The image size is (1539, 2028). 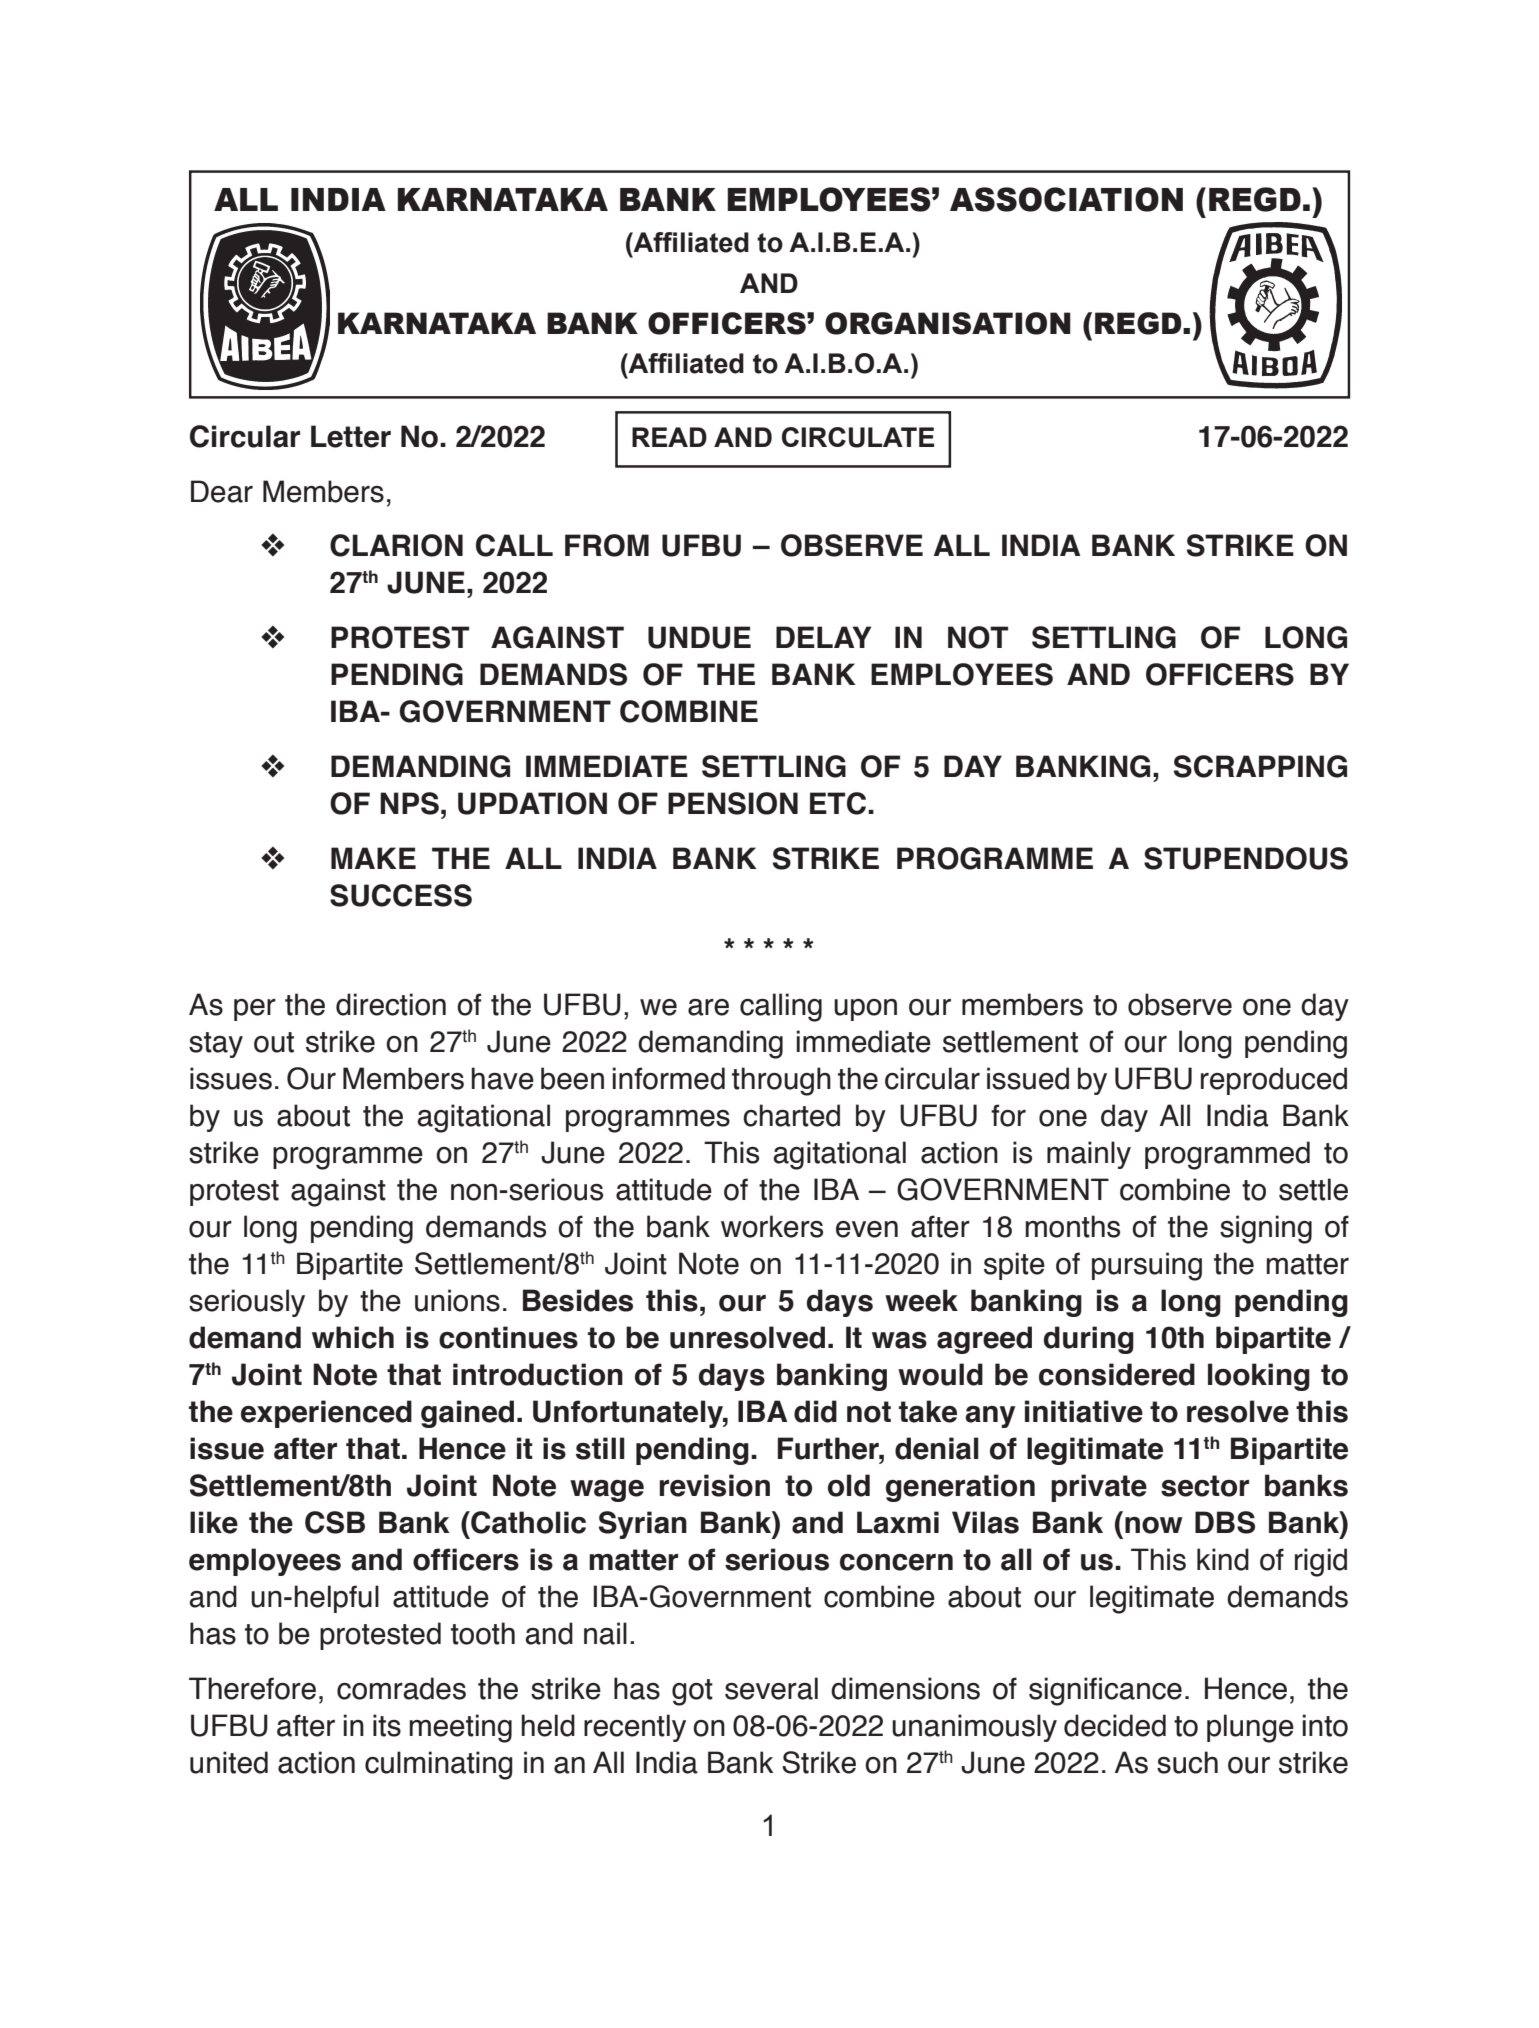 What do you see at coordinates (1205, 1486) in the screenshot?
I see `sector` at bounding box center [1205, 1486].
